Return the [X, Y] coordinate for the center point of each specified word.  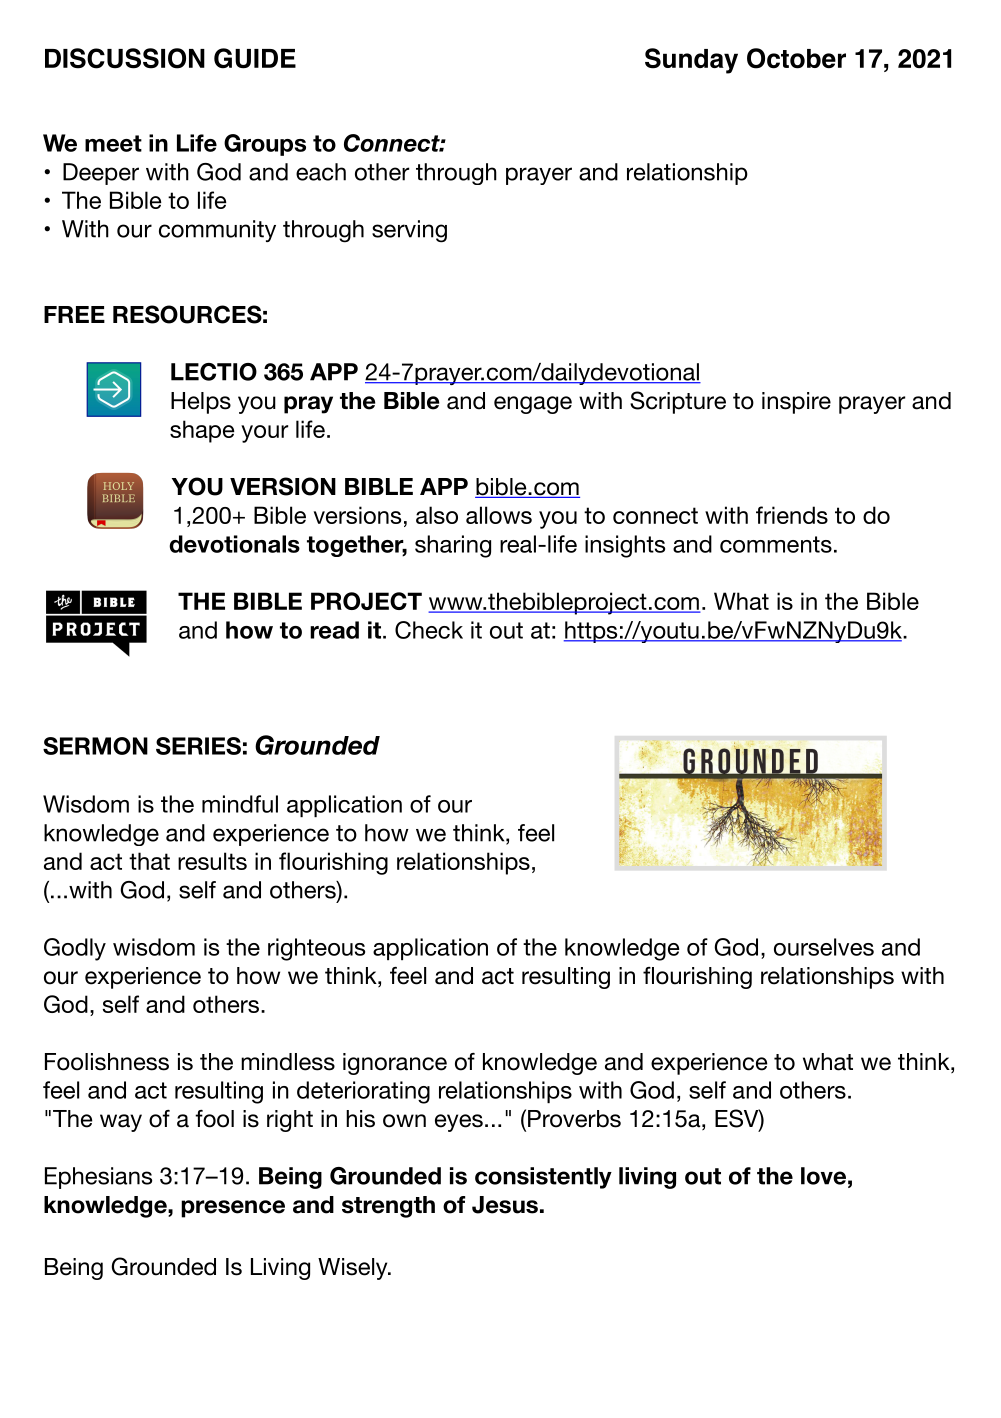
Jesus [505, 1205]
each [321, 172]
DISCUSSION [125, 58]
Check [429, 630]
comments [776, 544]
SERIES [198, 746]
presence [233, 1209]
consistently [543, 1178]
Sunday [691, 61]
